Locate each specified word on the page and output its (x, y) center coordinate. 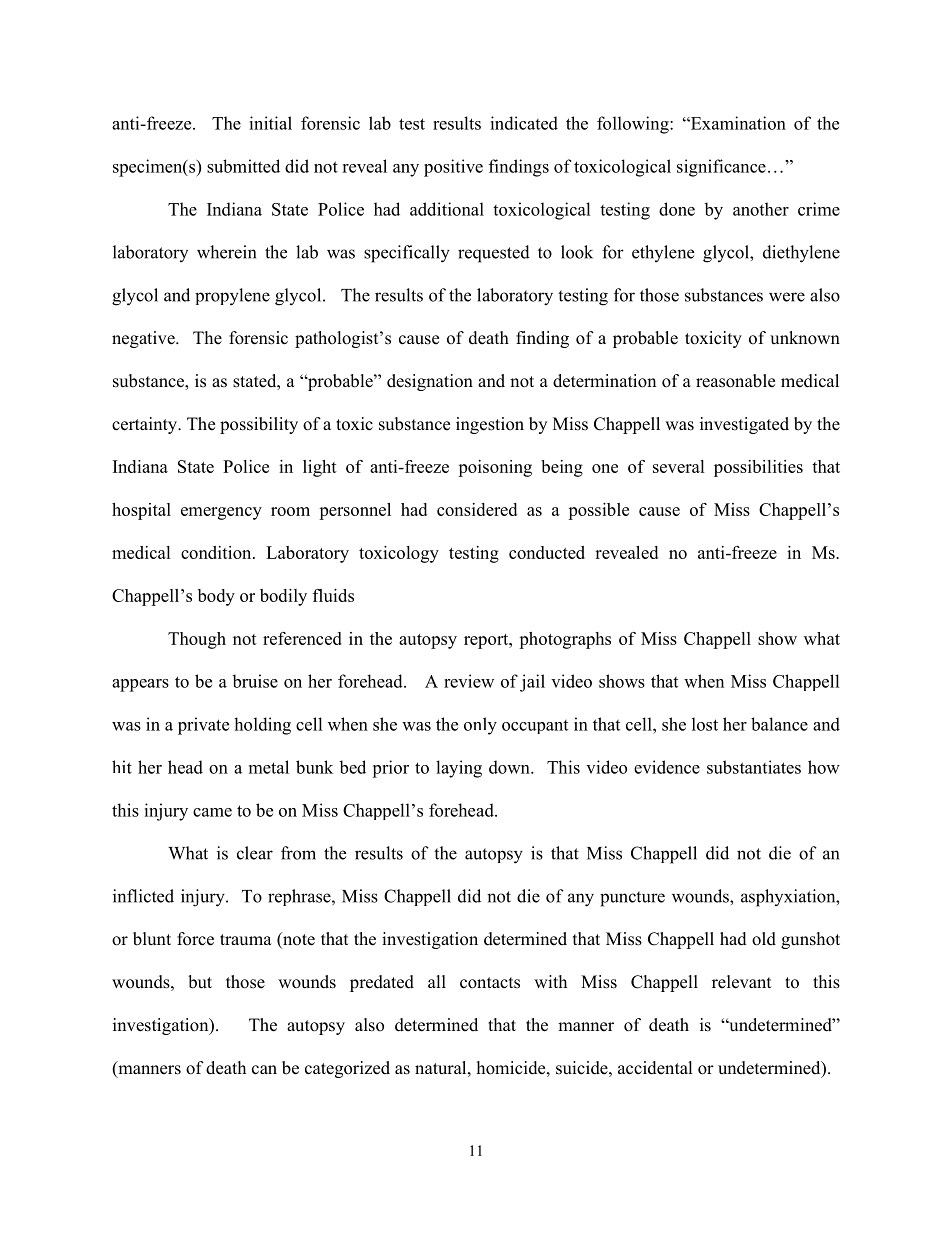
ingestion (490, 425)
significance (721, 168)
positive (453, 168)
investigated (744, 425)
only (480, 726)
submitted (243, 166)
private (203, 726)
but (200, 982)
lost (705, 724)
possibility (259, 425)
